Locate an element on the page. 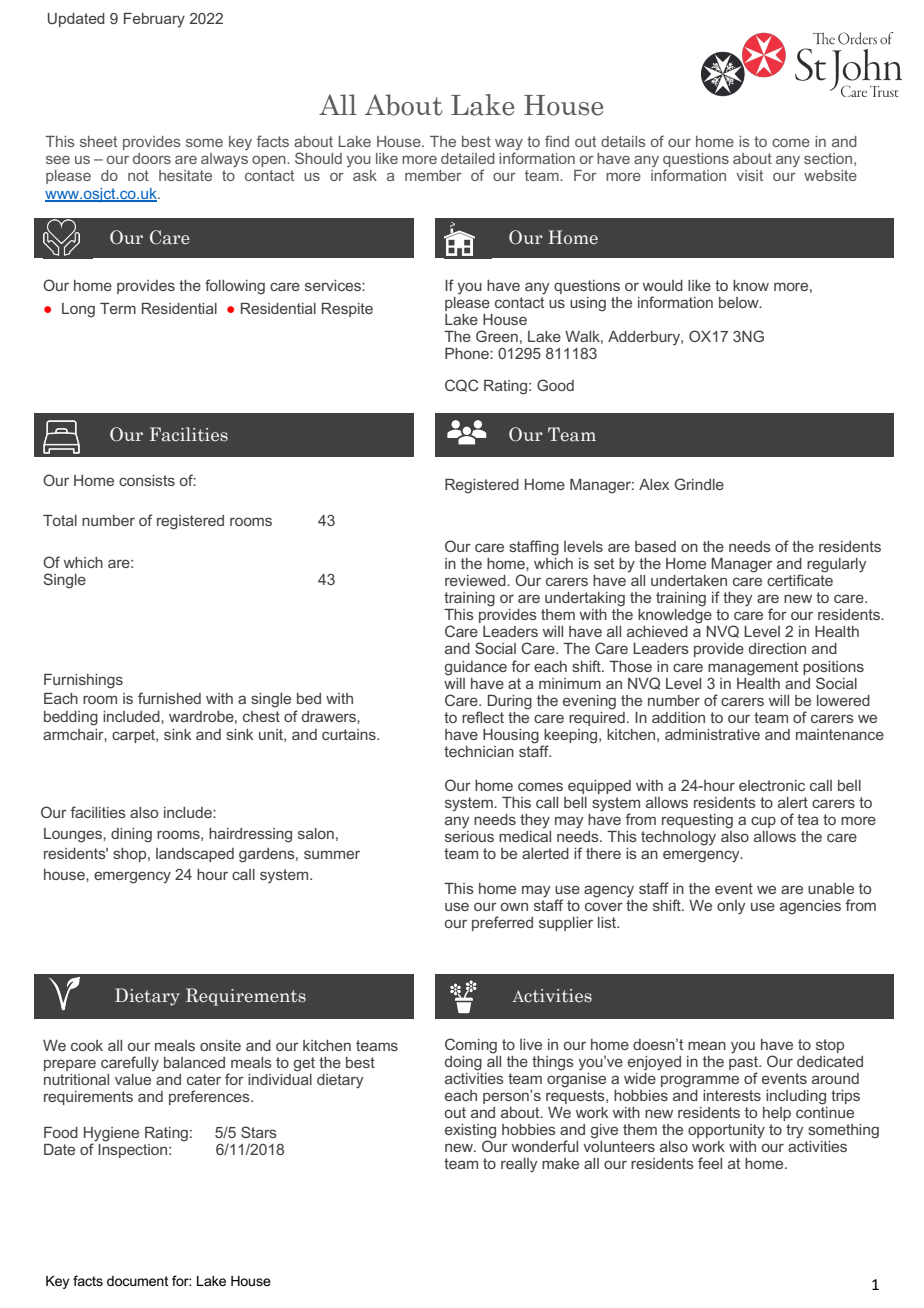  document is located at coordinates (138, 1281).
